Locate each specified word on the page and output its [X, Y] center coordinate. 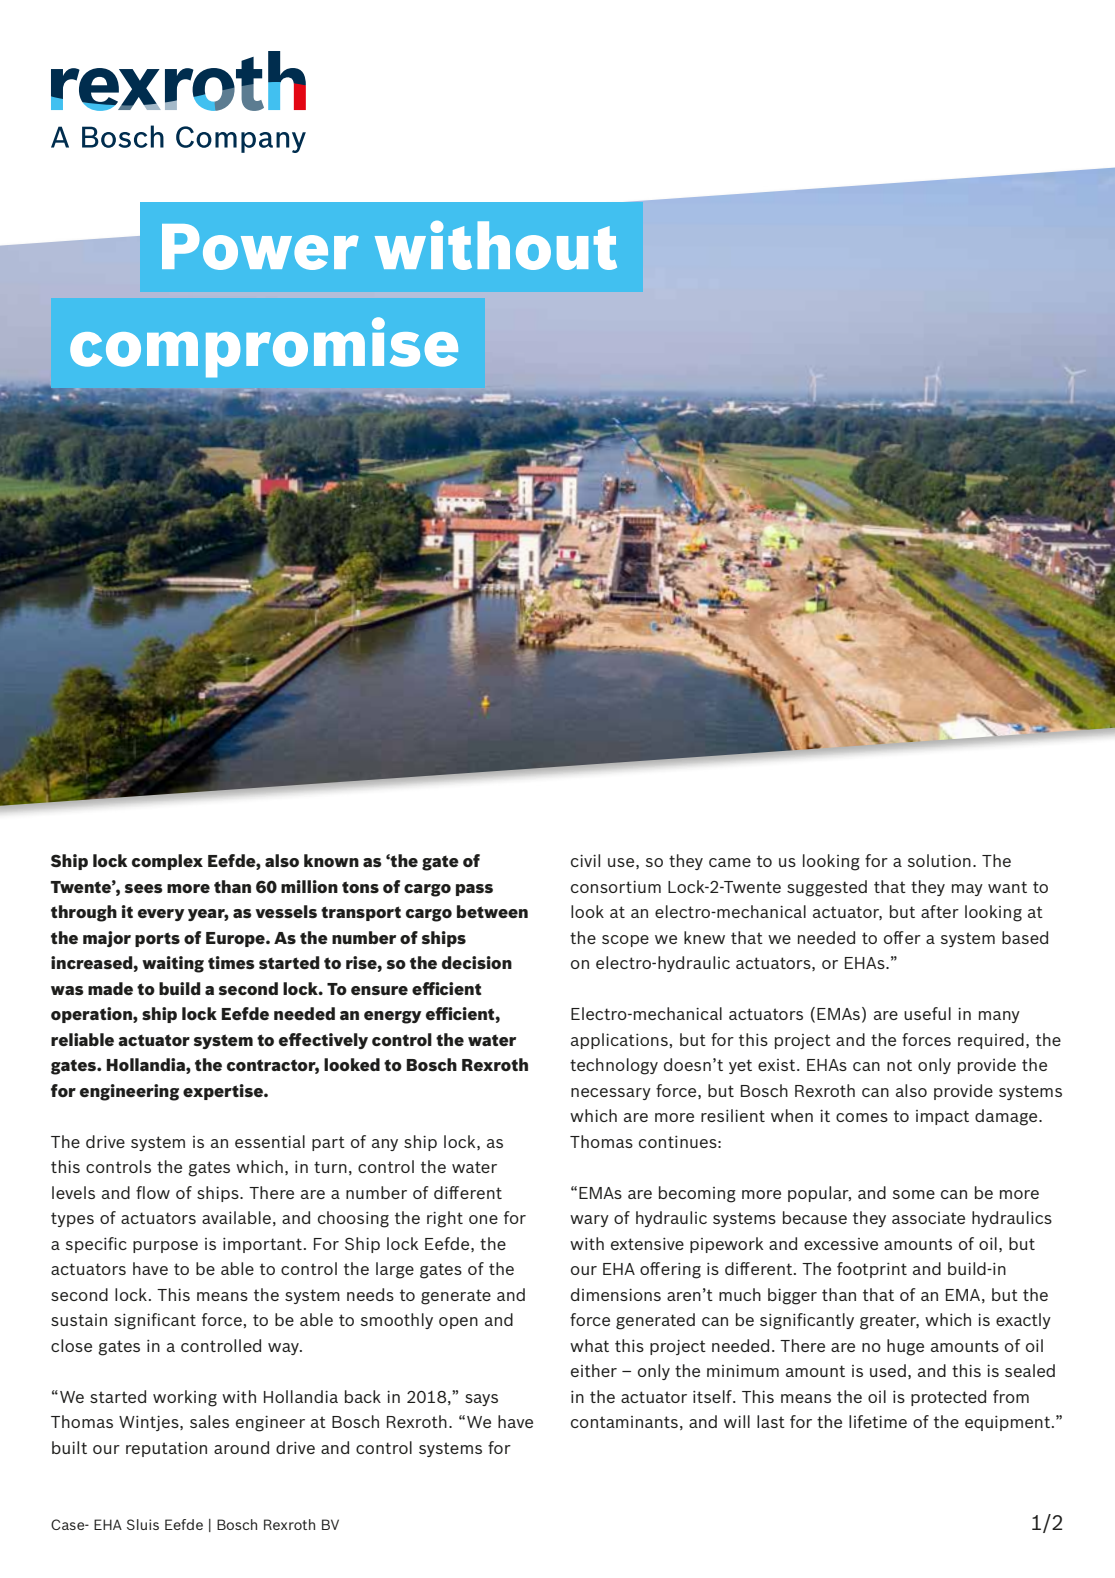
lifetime [878, 1421]
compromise [264, 347]
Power [260, 247]
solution [939, 860]
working [185, 1398]
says [481, 1400]
